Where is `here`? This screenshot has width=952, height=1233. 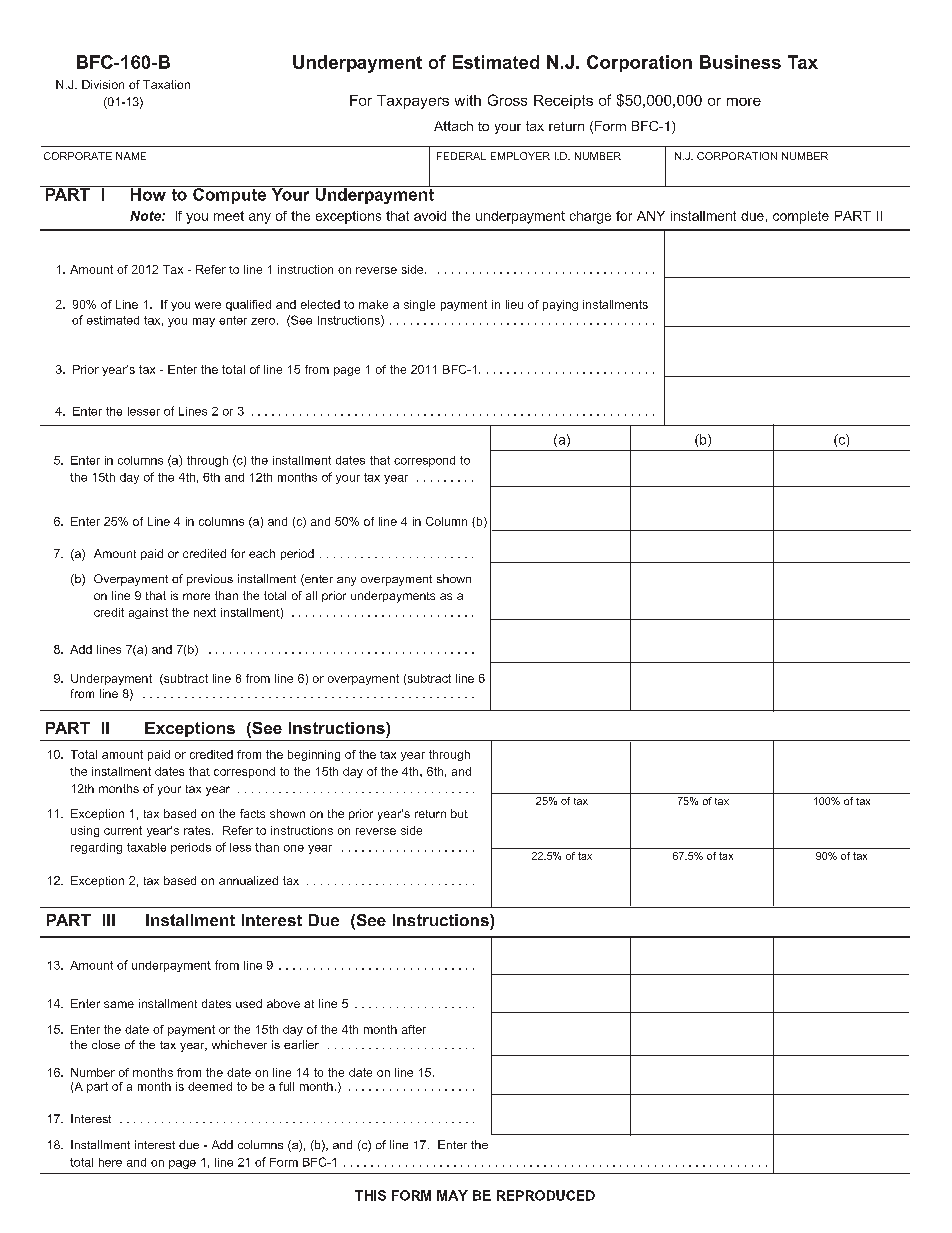
here is located at coordinates (110, 1162).
